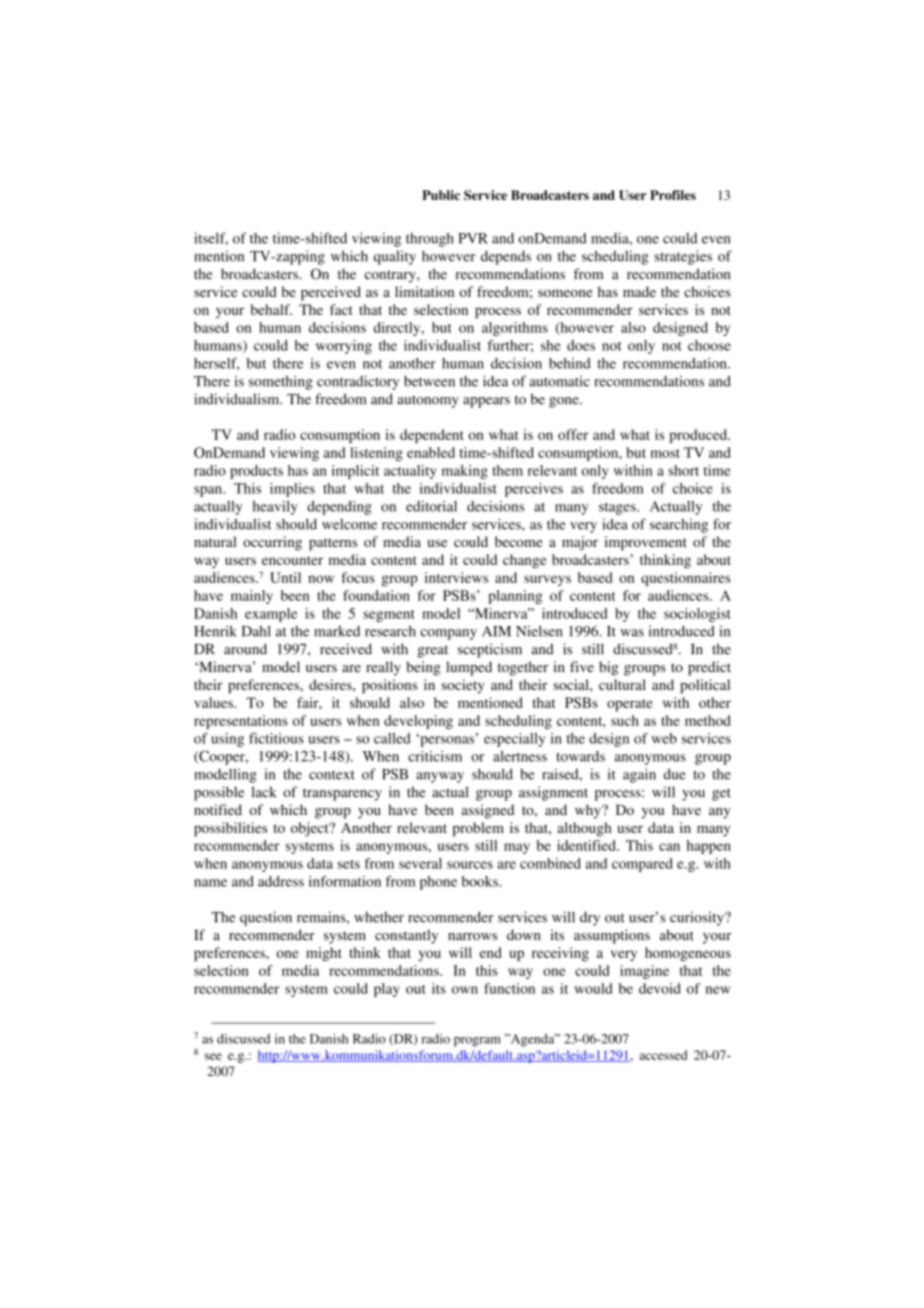 Image resolution: width=924 pixels, height=1308 pixels. What do you see at coordinates (675, 774) in the image?
I see `due` at bounding box center [675, 774].
